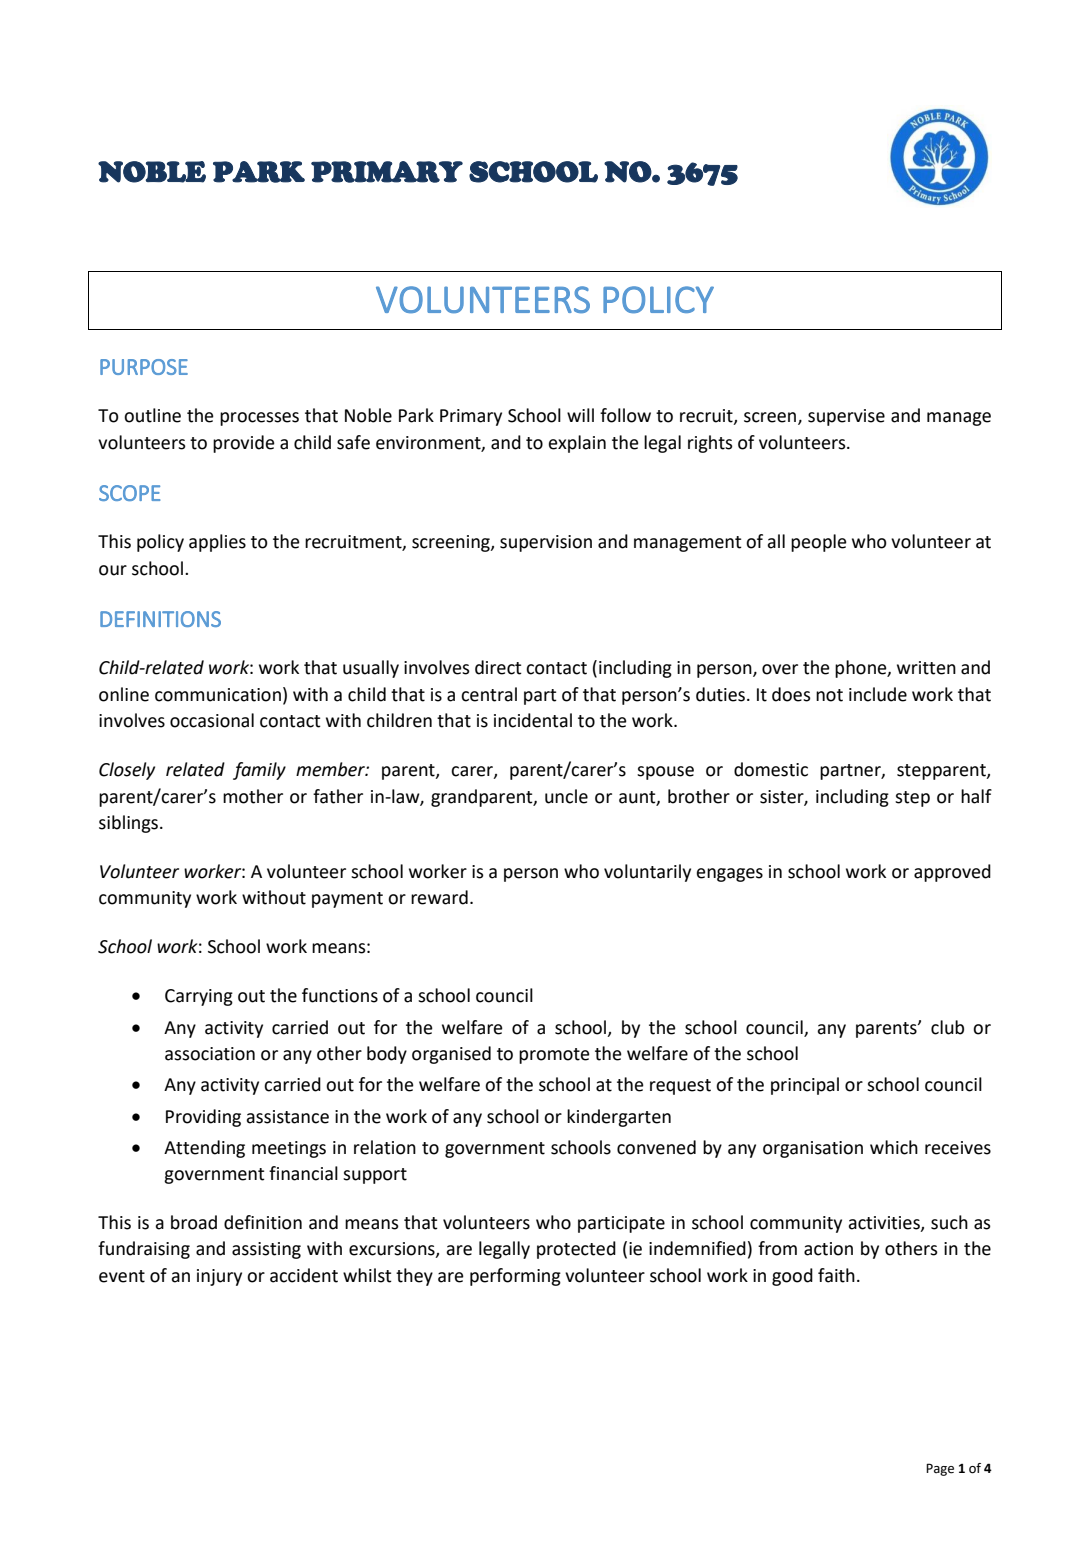 This image has width=1090, height=1542. What do you see at coordinates (219, 1277) in the image?
I see `injury` at bounding box center [219, 1277].
